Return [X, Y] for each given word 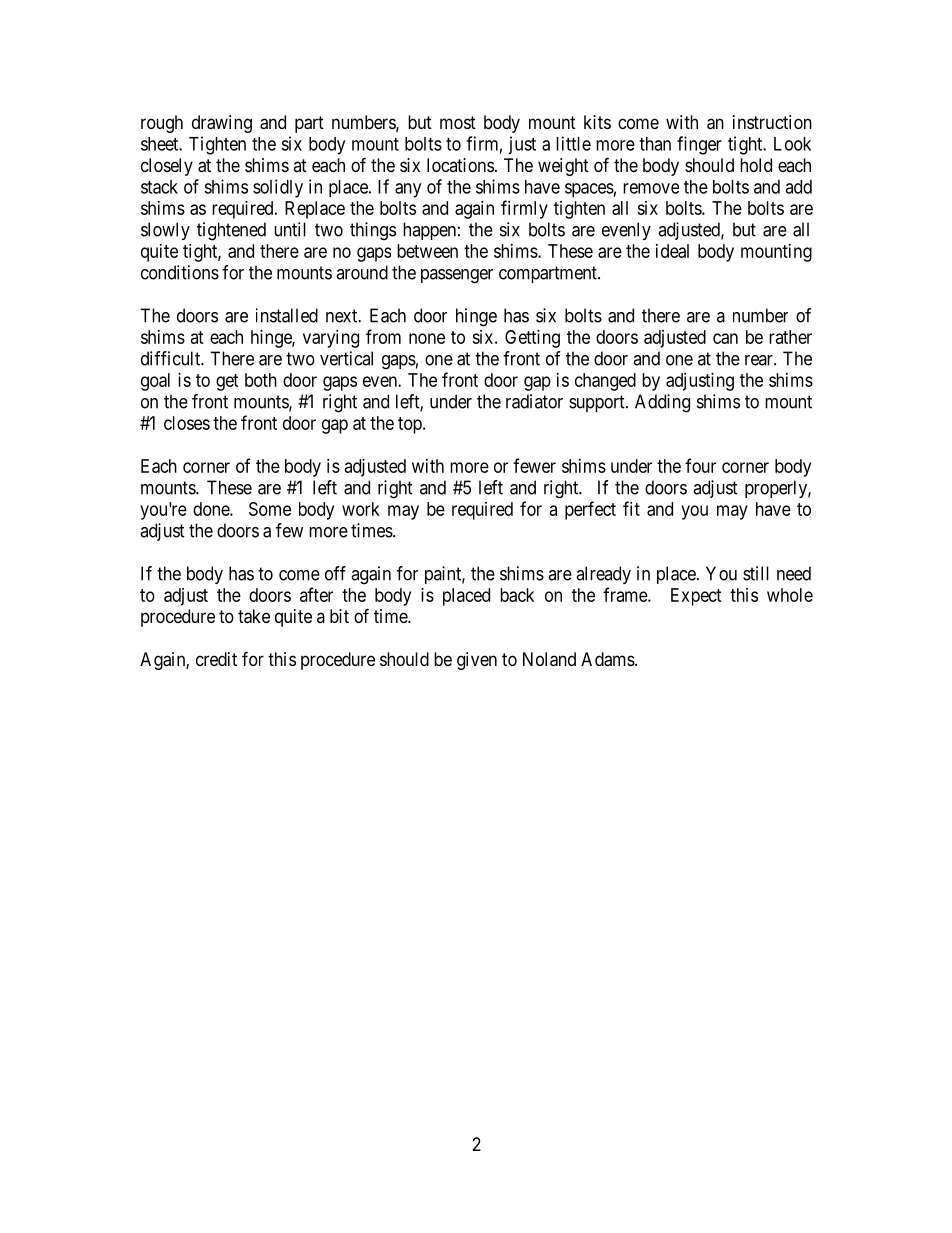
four [700, 465]
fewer [534, 465]
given [477, 661]
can [725, 338]
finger [699, 145]
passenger [457, 276]
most [458, 122]
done [212, 509]
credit [216, 659]
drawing [222, 124]
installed [287, 315]
